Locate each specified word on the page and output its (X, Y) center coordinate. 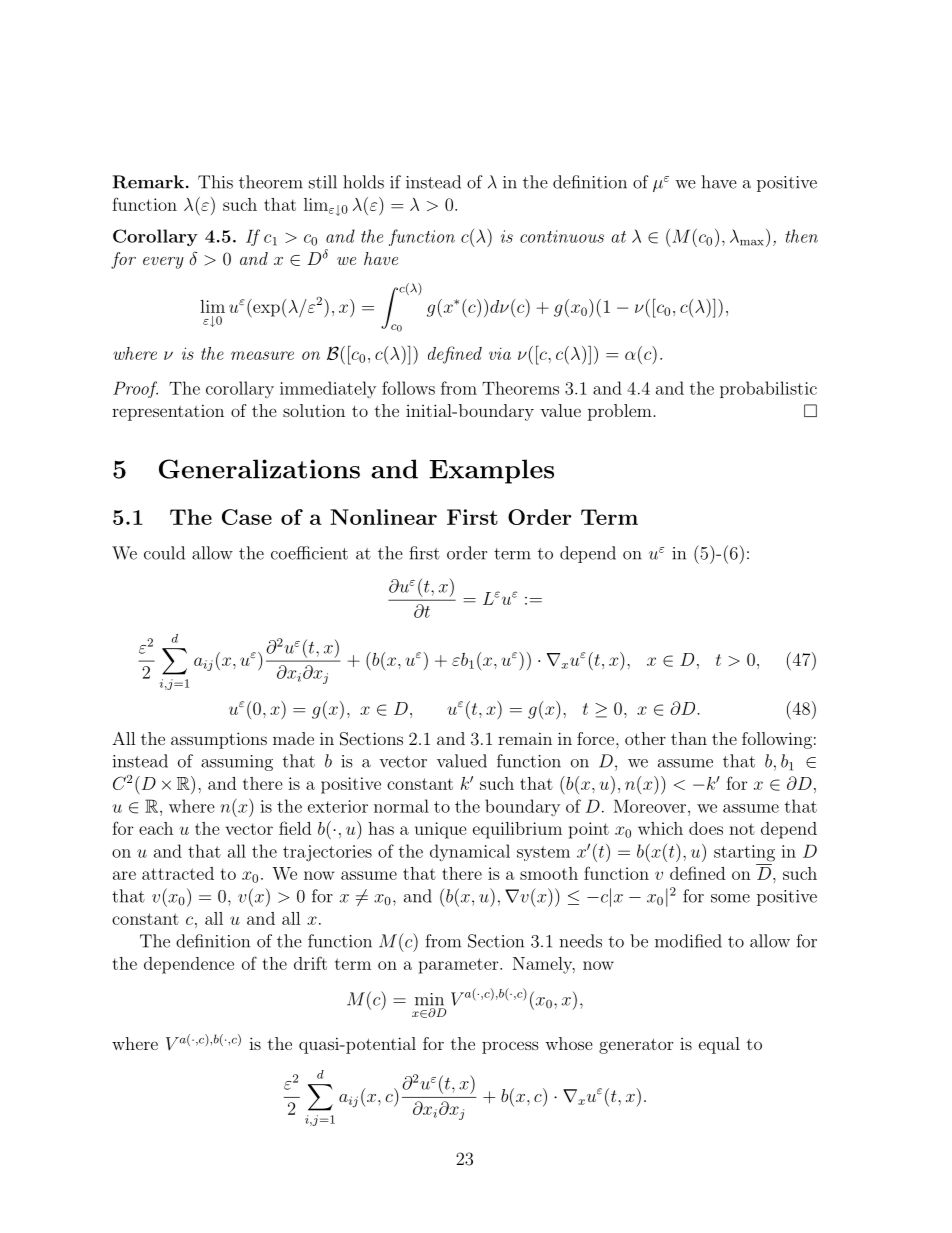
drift (310, 963)
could (164, 553)
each (156, 828)
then (801, 236)
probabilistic (768, 389)
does (706, 828)
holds (363, 182)
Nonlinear (383, 517)
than (689, 738)
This (215, 182)
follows (408, 388)
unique (441, 830)
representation (168, 412)
